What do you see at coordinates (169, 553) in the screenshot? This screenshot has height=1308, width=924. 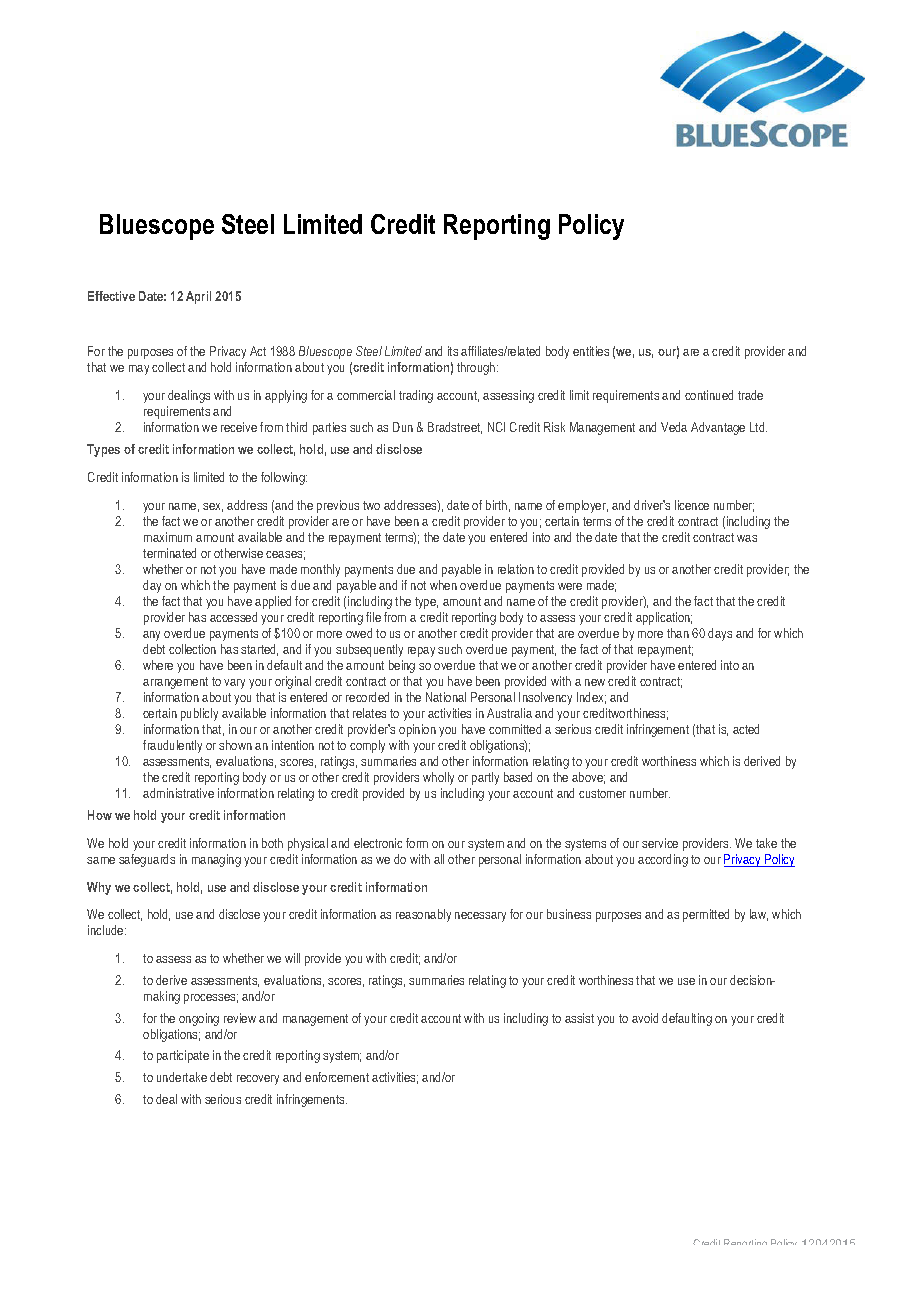 I see `terminated` at bounding box center [169, 553].
